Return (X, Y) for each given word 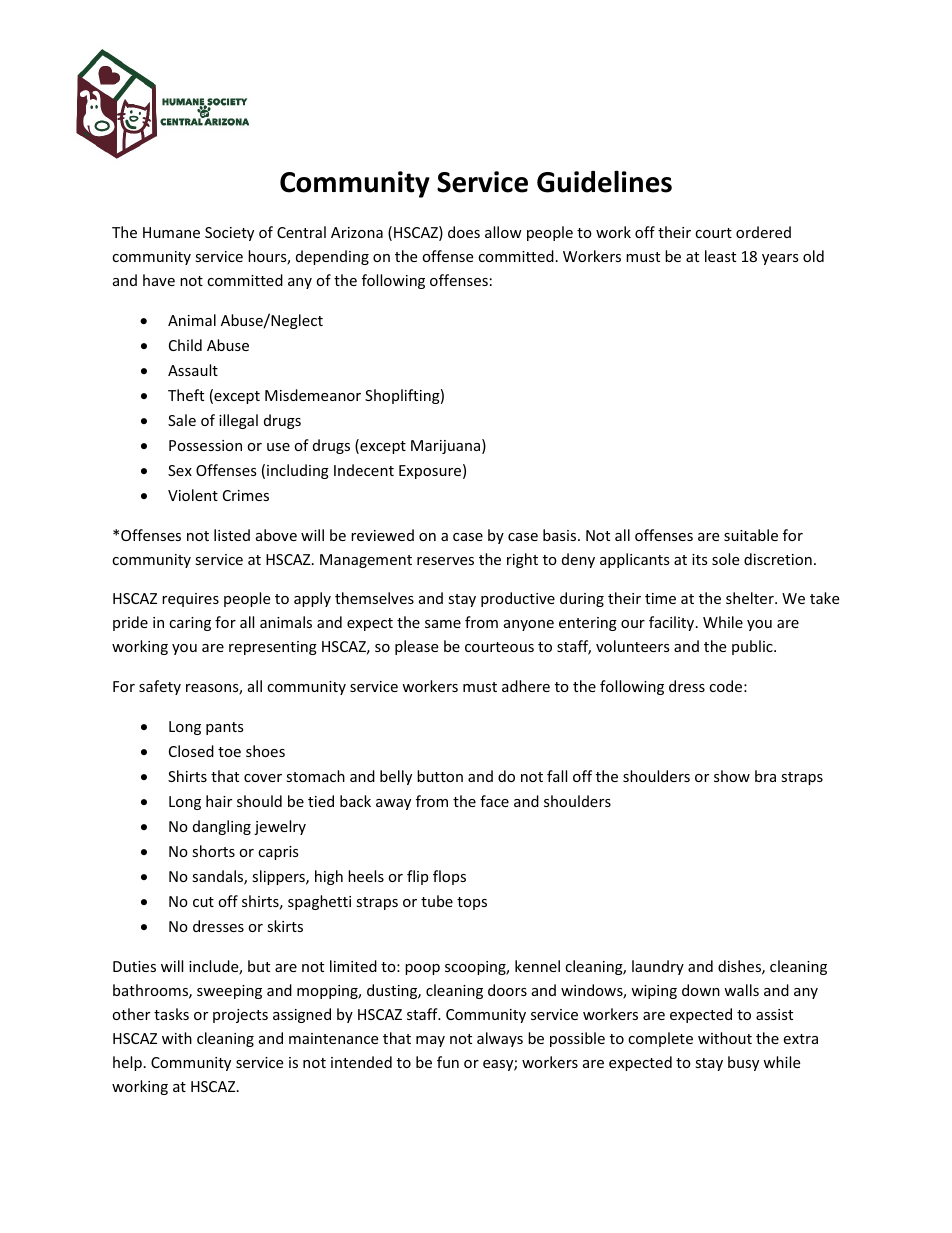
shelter (751, 598)
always (500, 1039)
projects (240, 1016)
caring (190, 624)
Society (229, 234)
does (464, 232)
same (443, 624)
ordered (763, 232)
